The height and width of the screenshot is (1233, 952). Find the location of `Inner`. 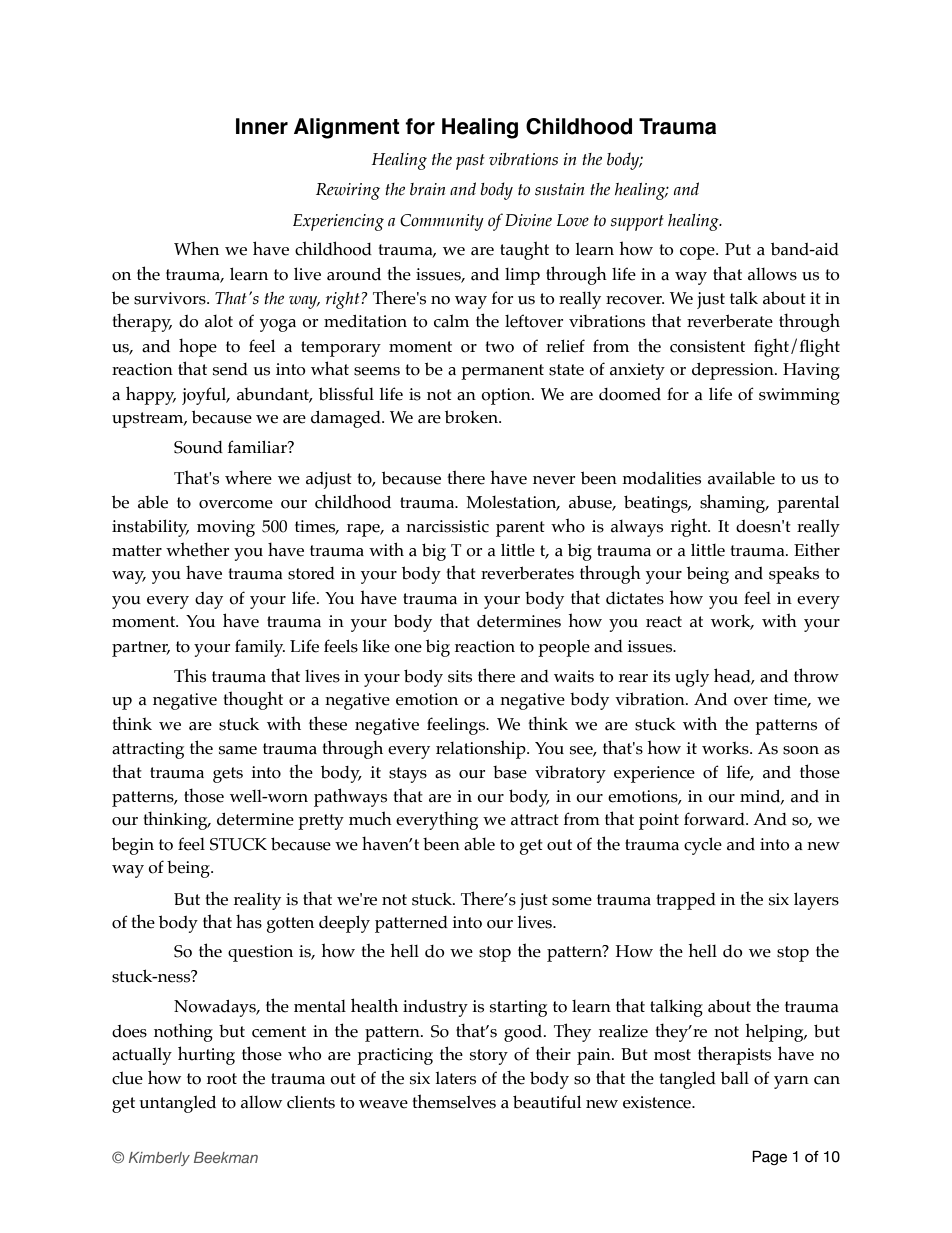

Inner is located at coordinates (262, 126).
